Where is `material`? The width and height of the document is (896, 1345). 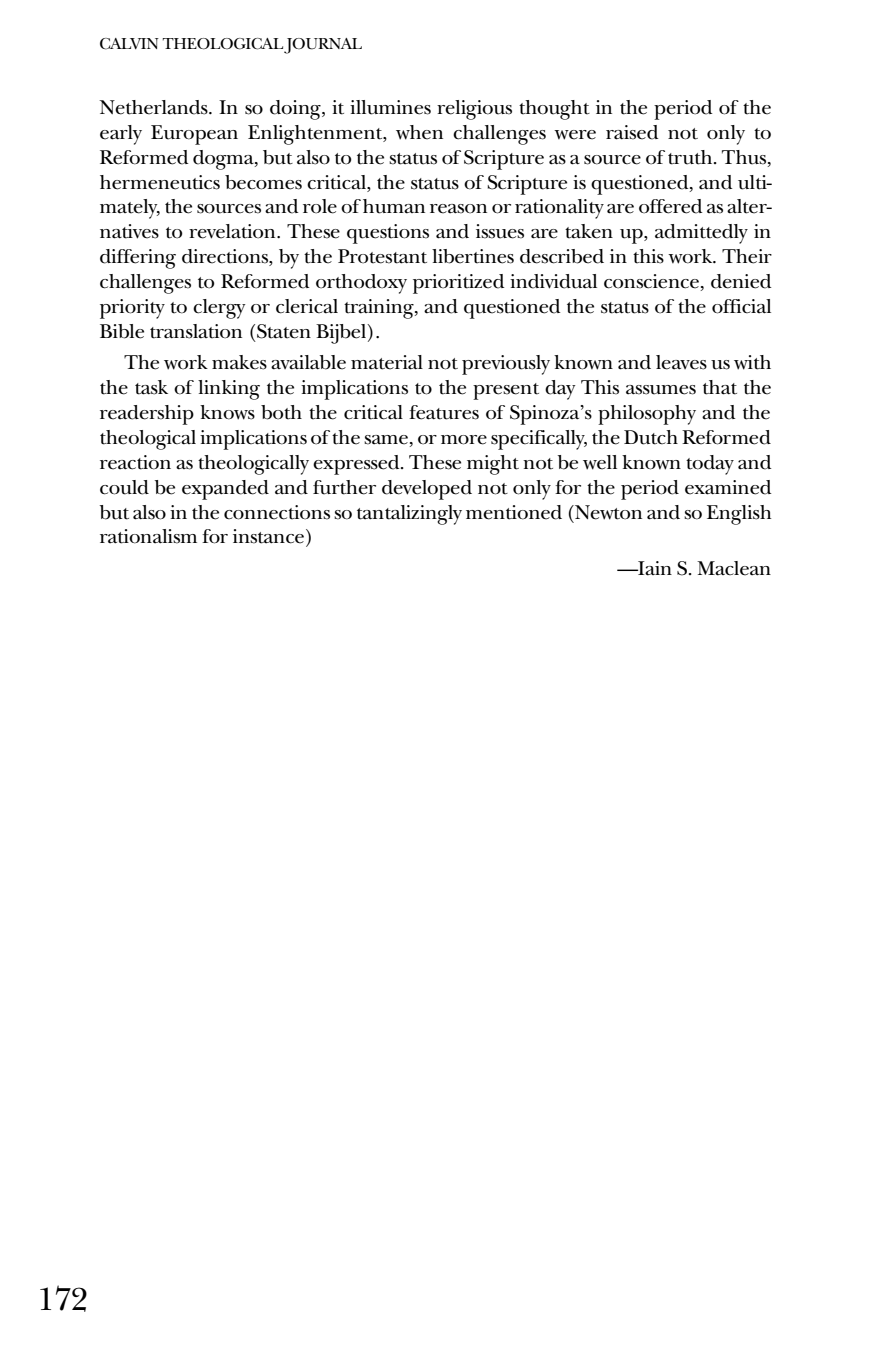 material is located at coordinates (387, 362).
